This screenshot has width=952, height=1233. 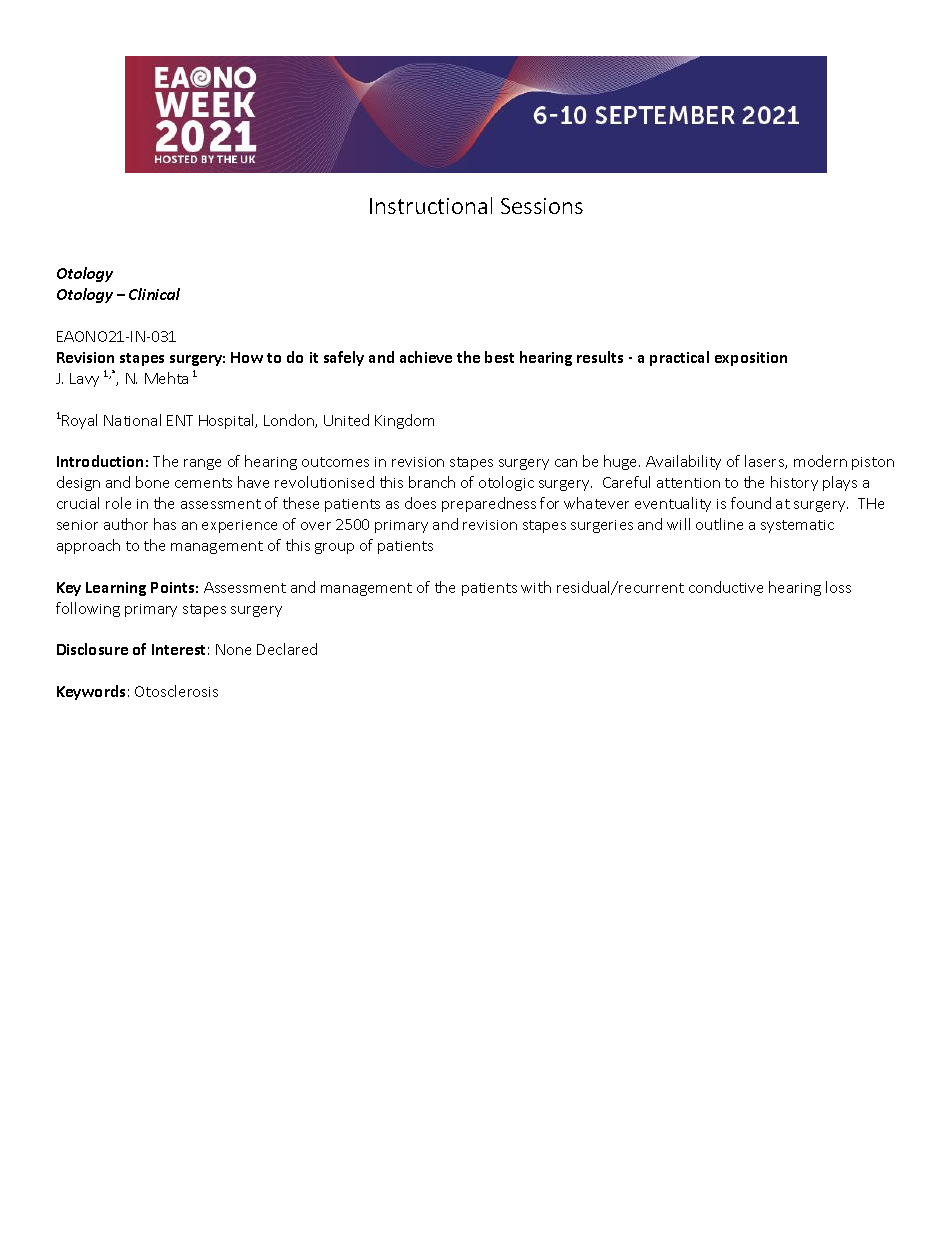 What do you see at coordinates (202, 464) in the screenshot?
I see `range` at bounding box center [202, 464].
